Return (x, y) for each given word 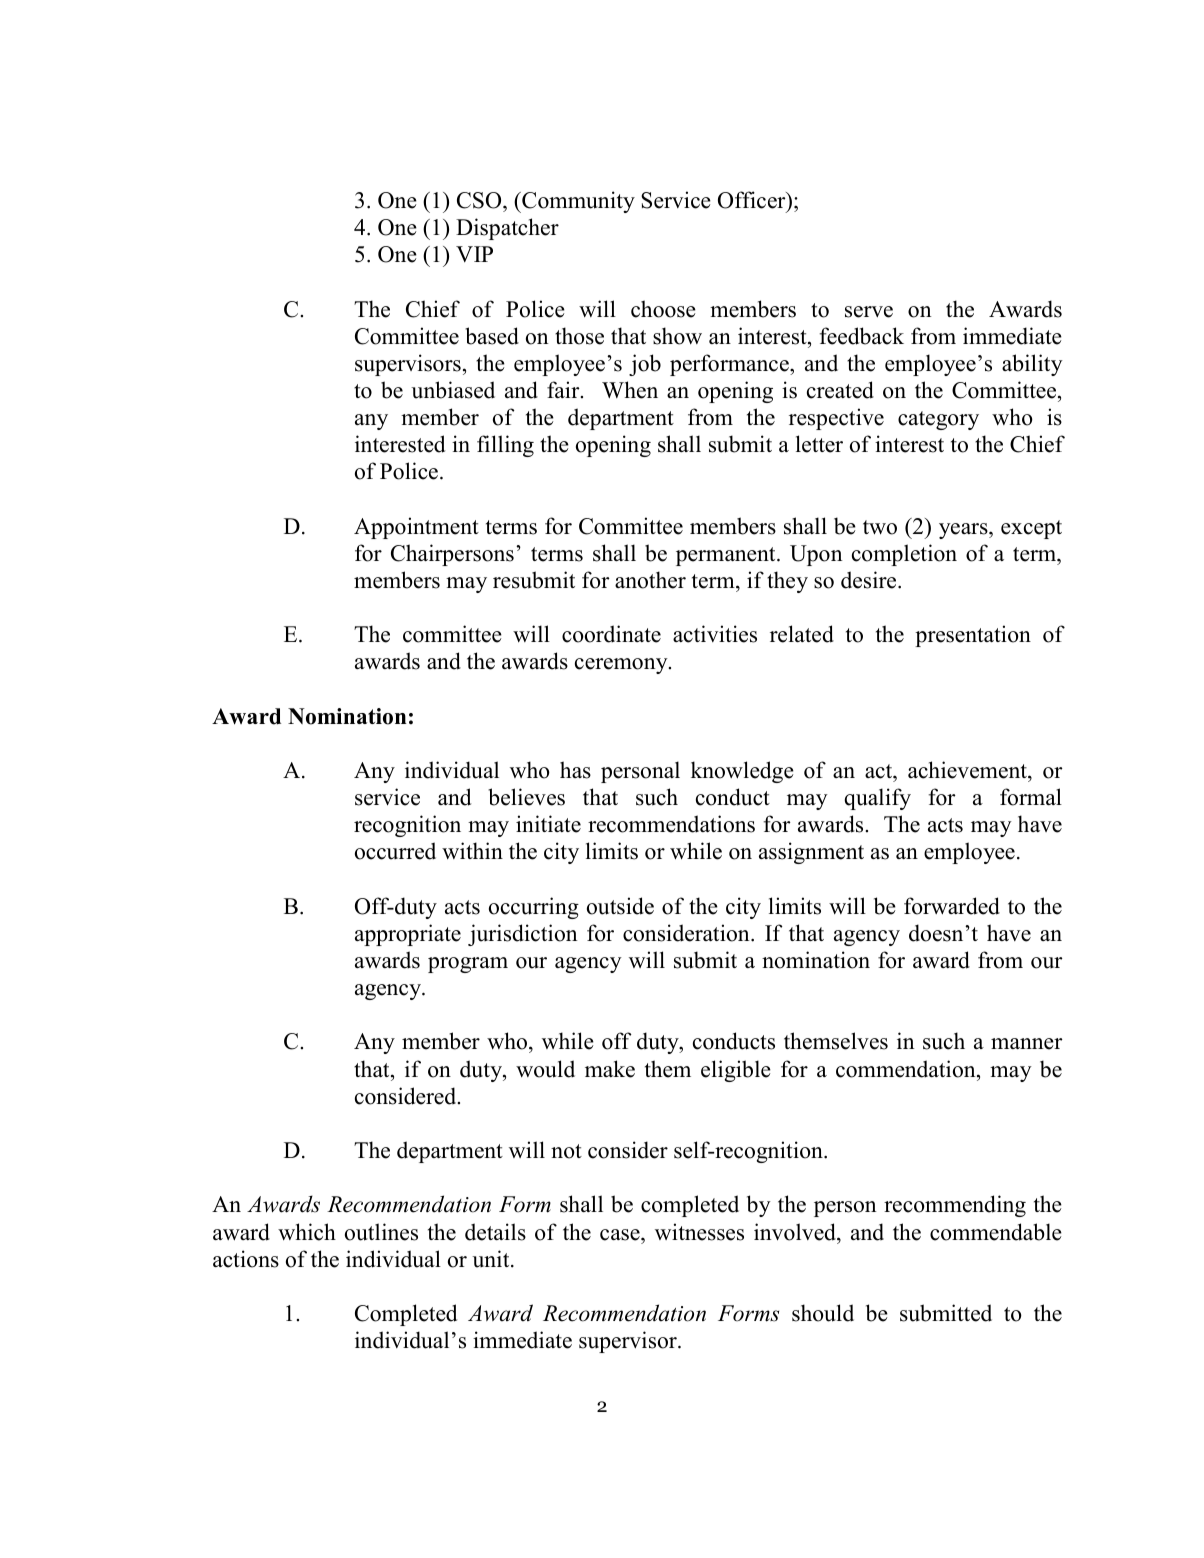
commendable (996, 1232)
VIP (474, 254)
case (621, 1235)
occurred (395, 851)
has (575, 770)
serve (869, 312)
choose (663, 309)
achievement (968, 770)
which (307, 1232)
